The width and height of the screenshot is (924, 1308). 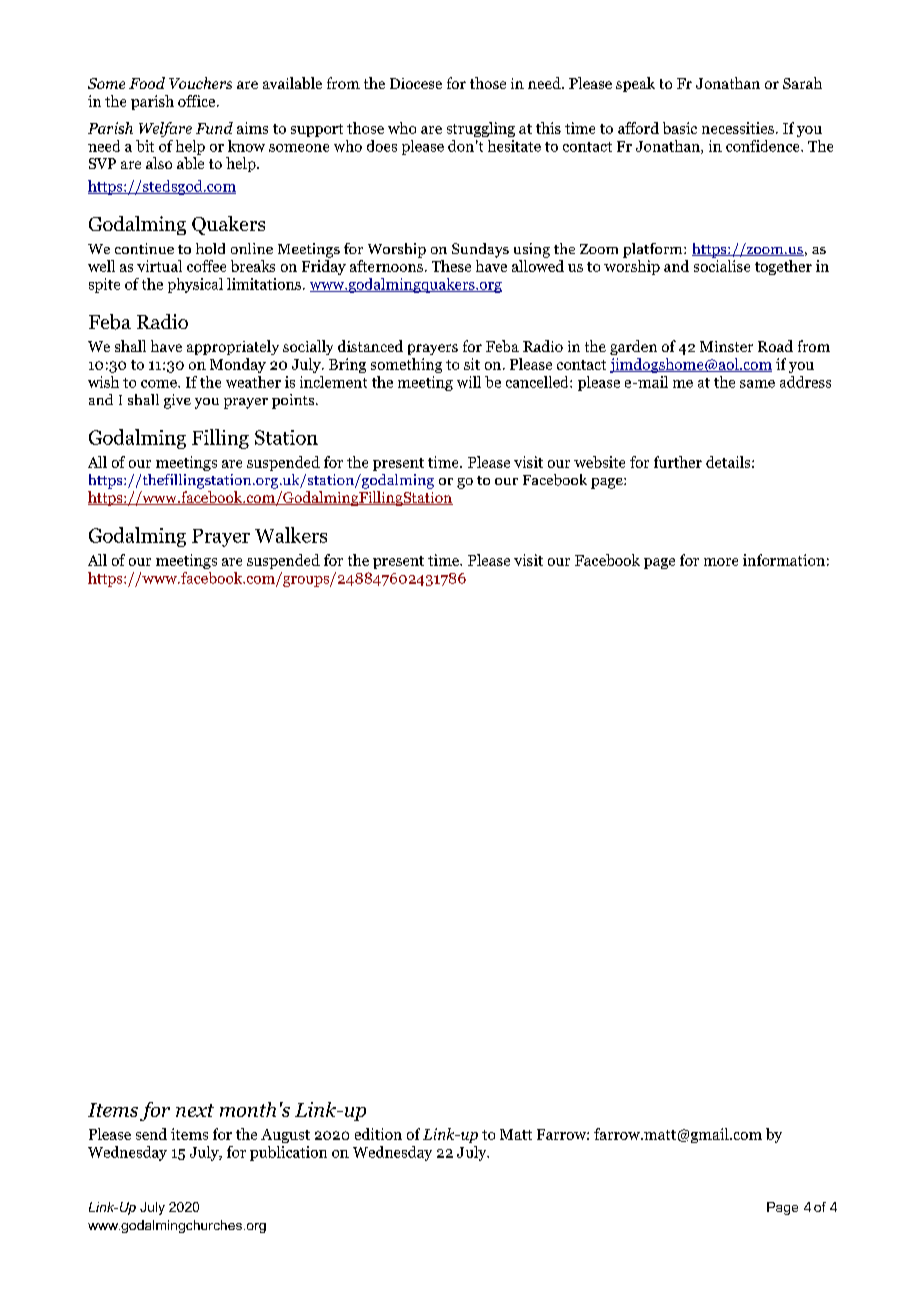 I want to click on struggling, so click(x=481, y=129).
